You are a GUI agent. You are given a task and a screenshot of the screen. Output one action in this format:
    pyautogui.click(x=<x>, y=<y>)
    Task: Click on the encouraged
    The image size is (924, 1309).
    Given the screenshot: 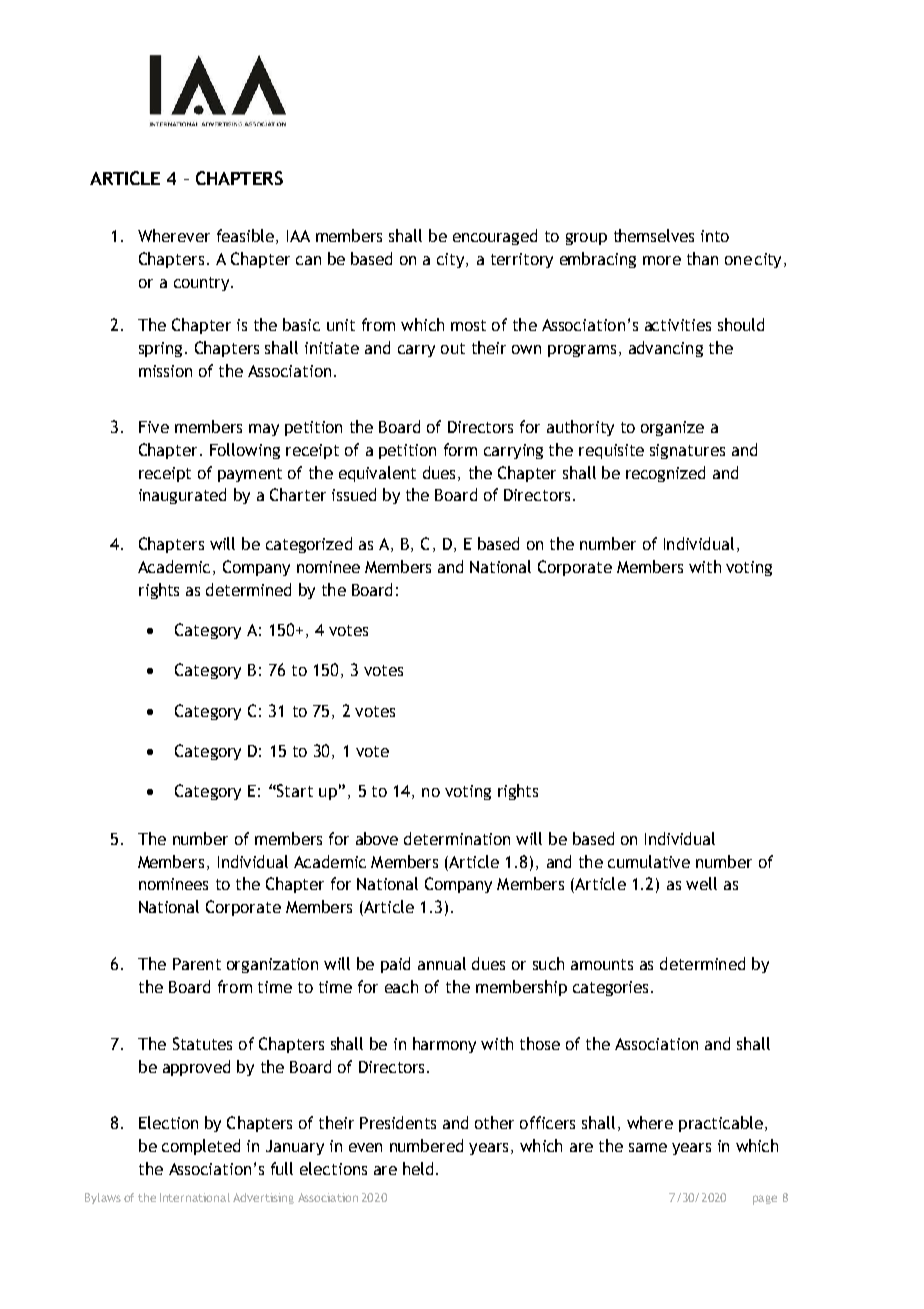 What is the action you would take?
    pyautogui.click(x=495, y=237)
